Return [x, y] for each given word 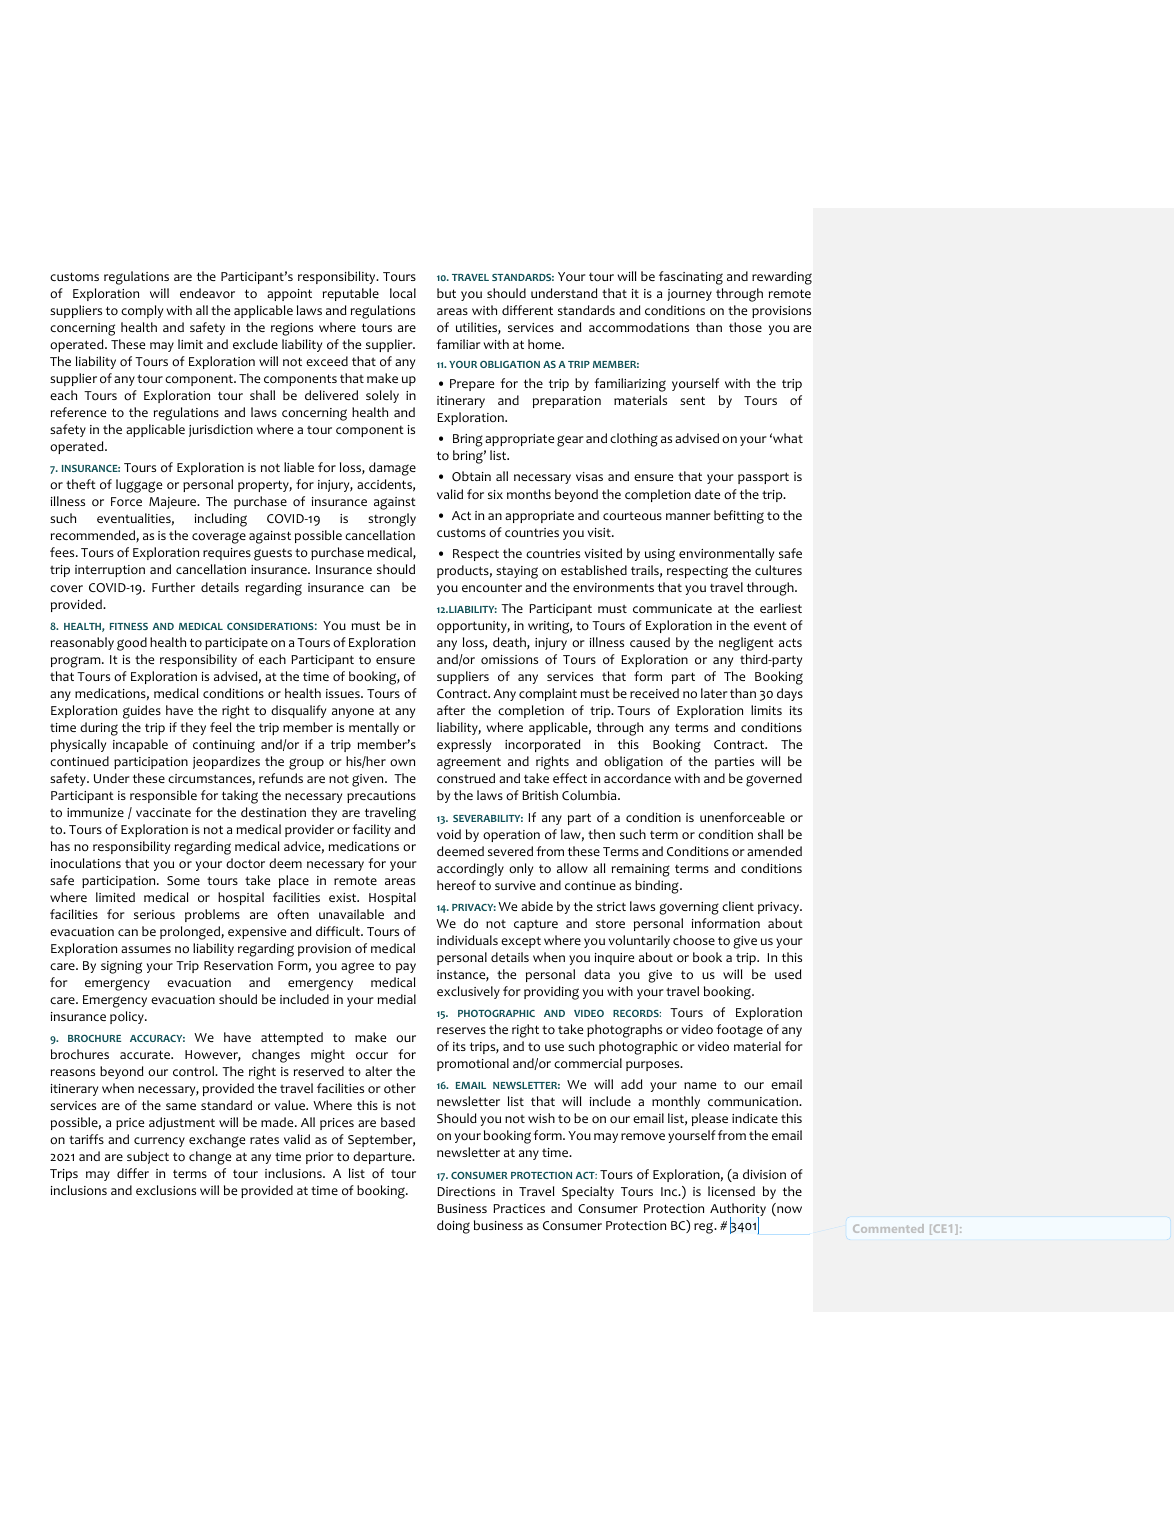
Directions [466, 1192]
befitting [739, 517]
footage [739, 1031]
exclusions [166, 1190]
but [446, 293]
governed [774, 780]
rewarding [782, 278]
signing [121, 967]
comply [142, 311]
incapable [140, 745]
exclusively [468, 992]
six [495, 494]
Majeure [174, 503]
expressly [464, 745]
